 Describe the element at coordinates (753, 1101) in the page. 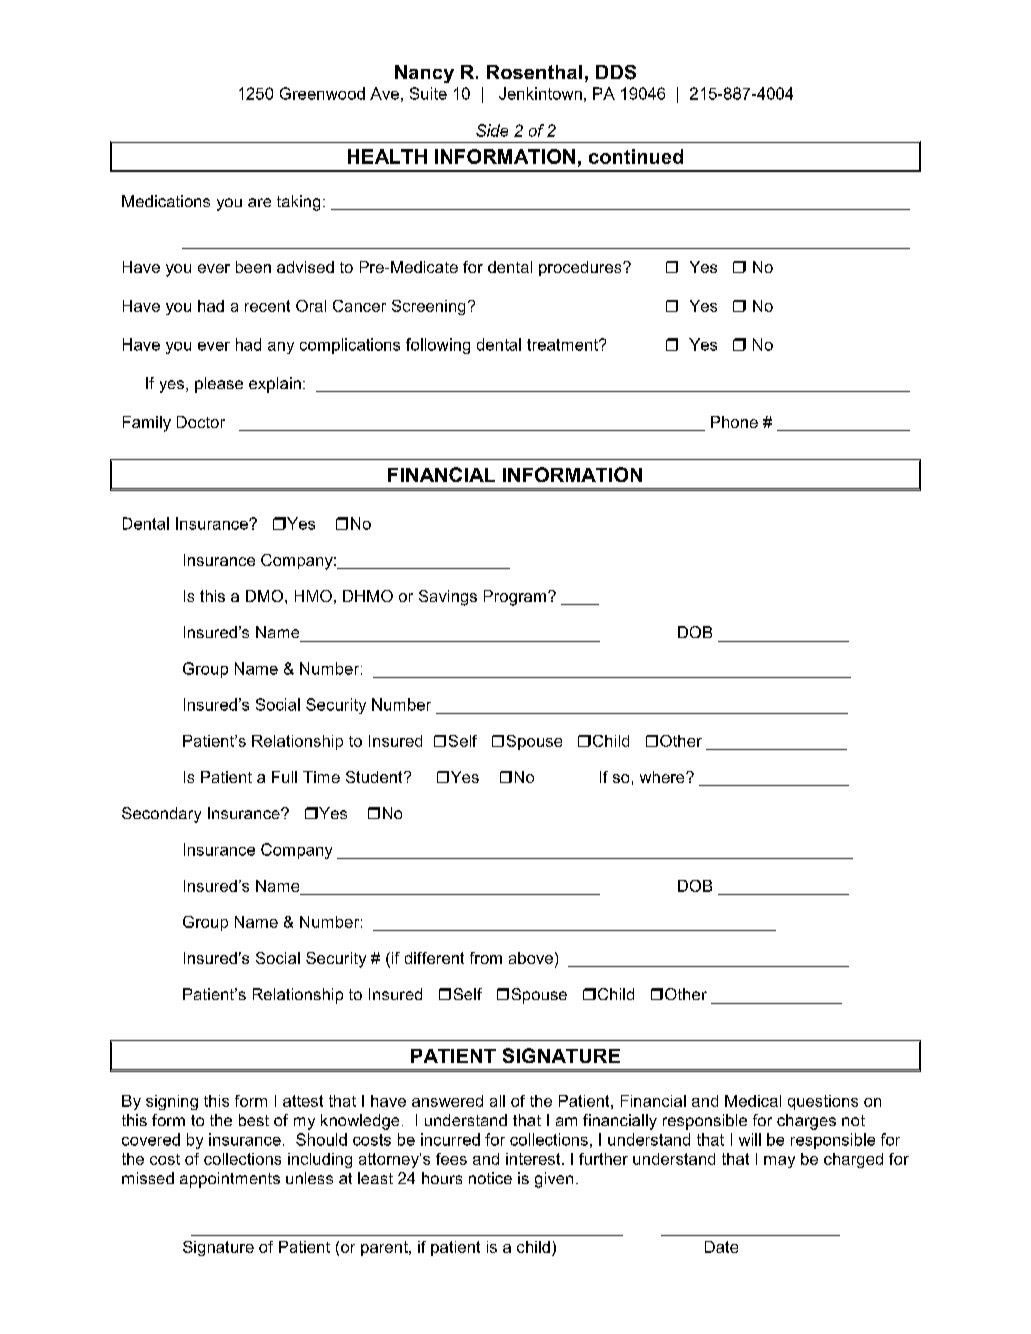

I see `Medical` at that location.
